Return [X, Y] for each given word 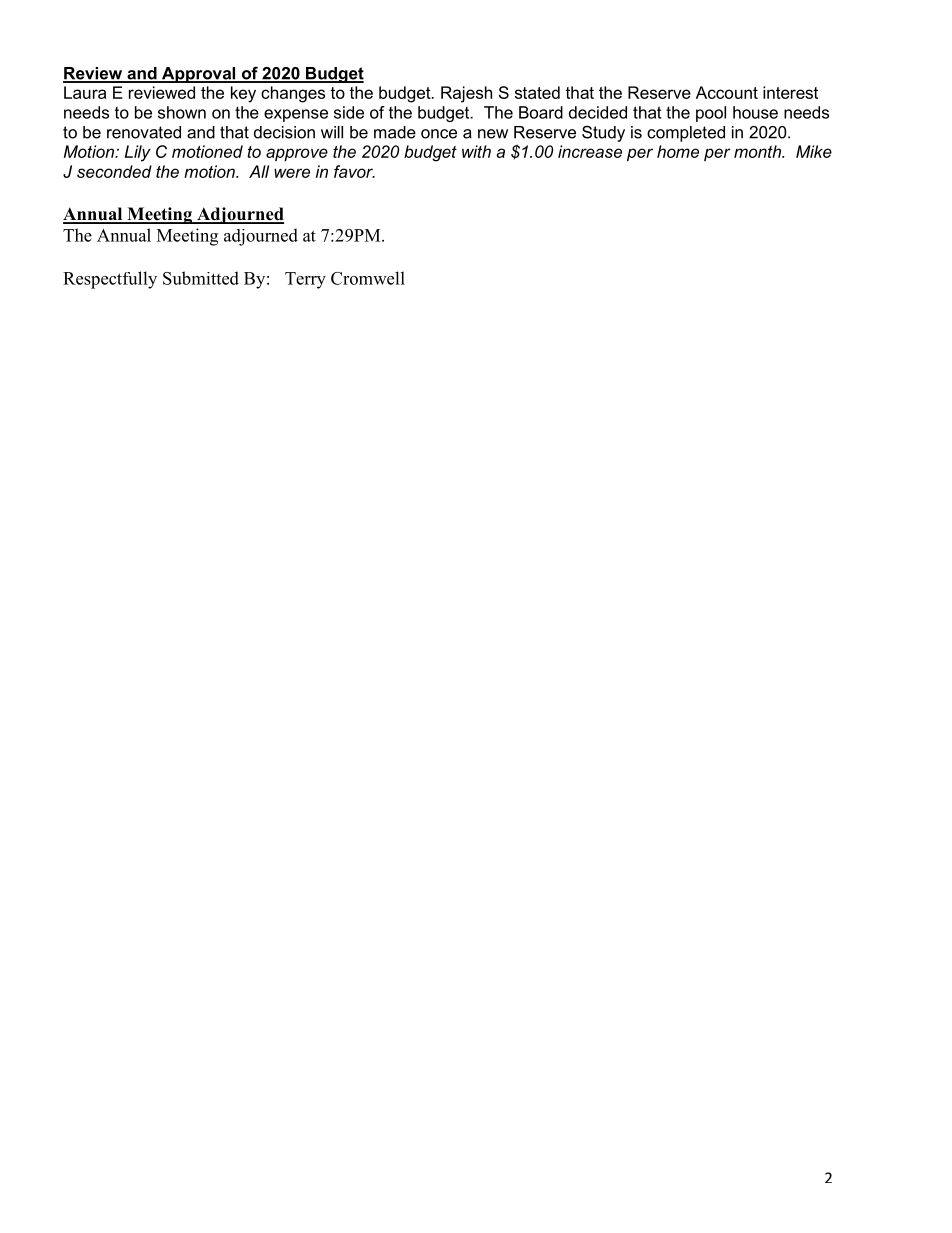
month [758, 151]
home [678, 151]
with [476, 151]
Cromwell [368, 278]
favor [354, 171]
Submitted [201, 278]
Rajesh [466, 94]
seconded [114, 171]
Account [727, 92]
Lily [138, 153]
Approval [199, 75]
